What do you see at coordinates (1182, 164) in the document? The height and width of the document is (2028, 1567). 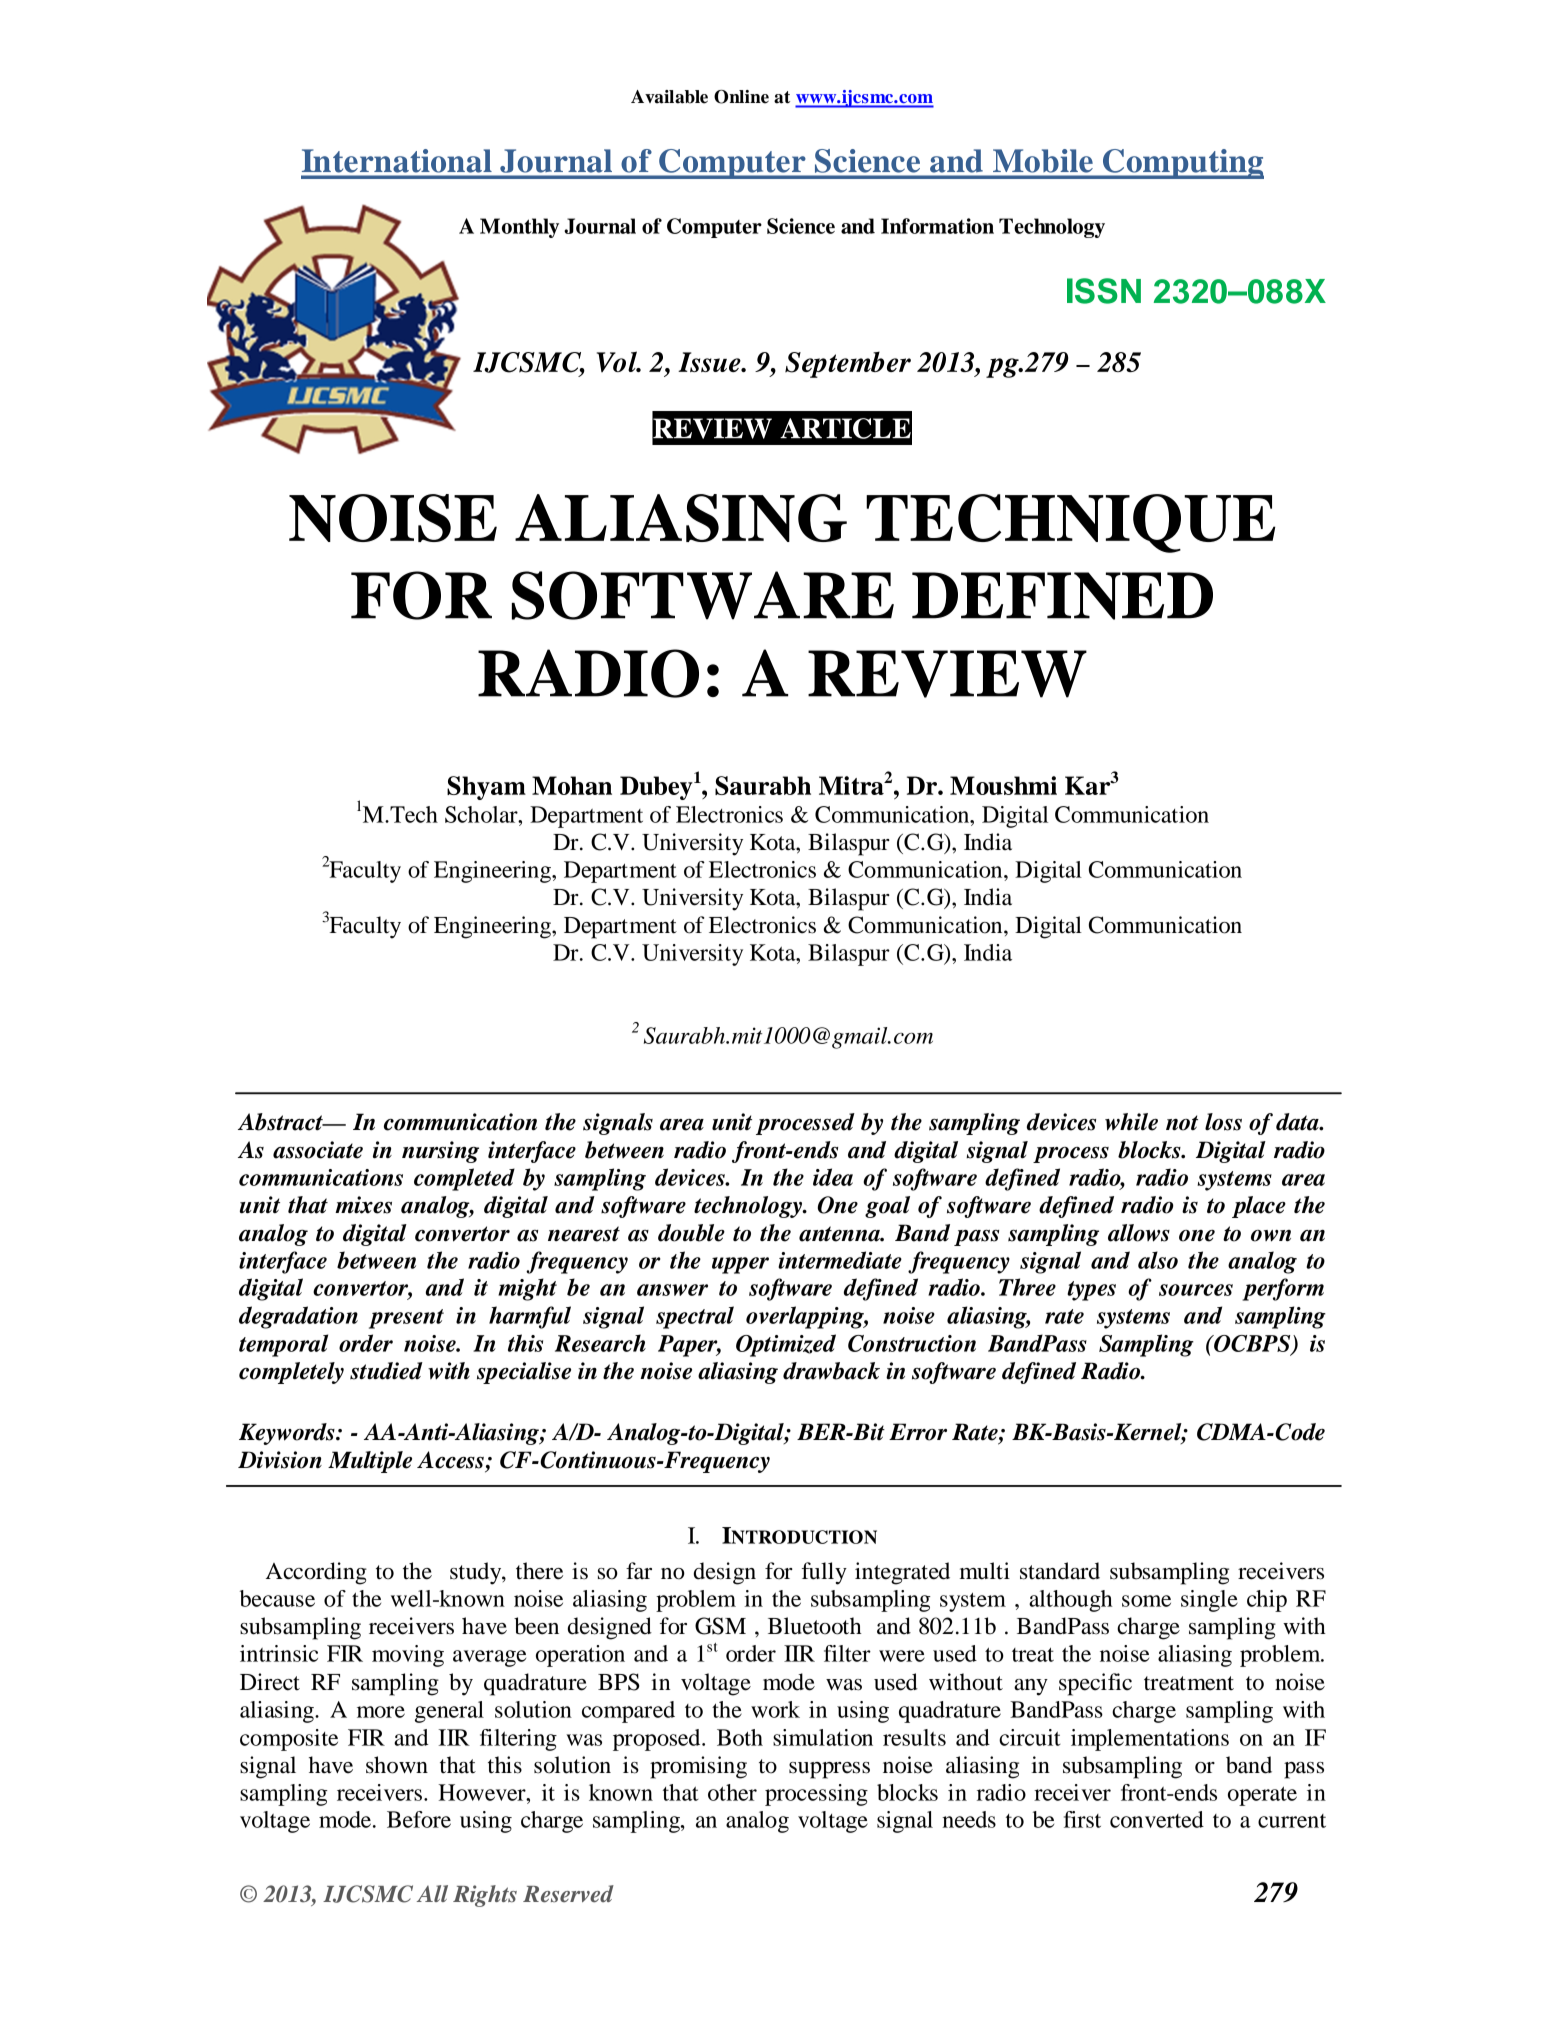 I see `Computing` at bounding box center [1182, 164].
